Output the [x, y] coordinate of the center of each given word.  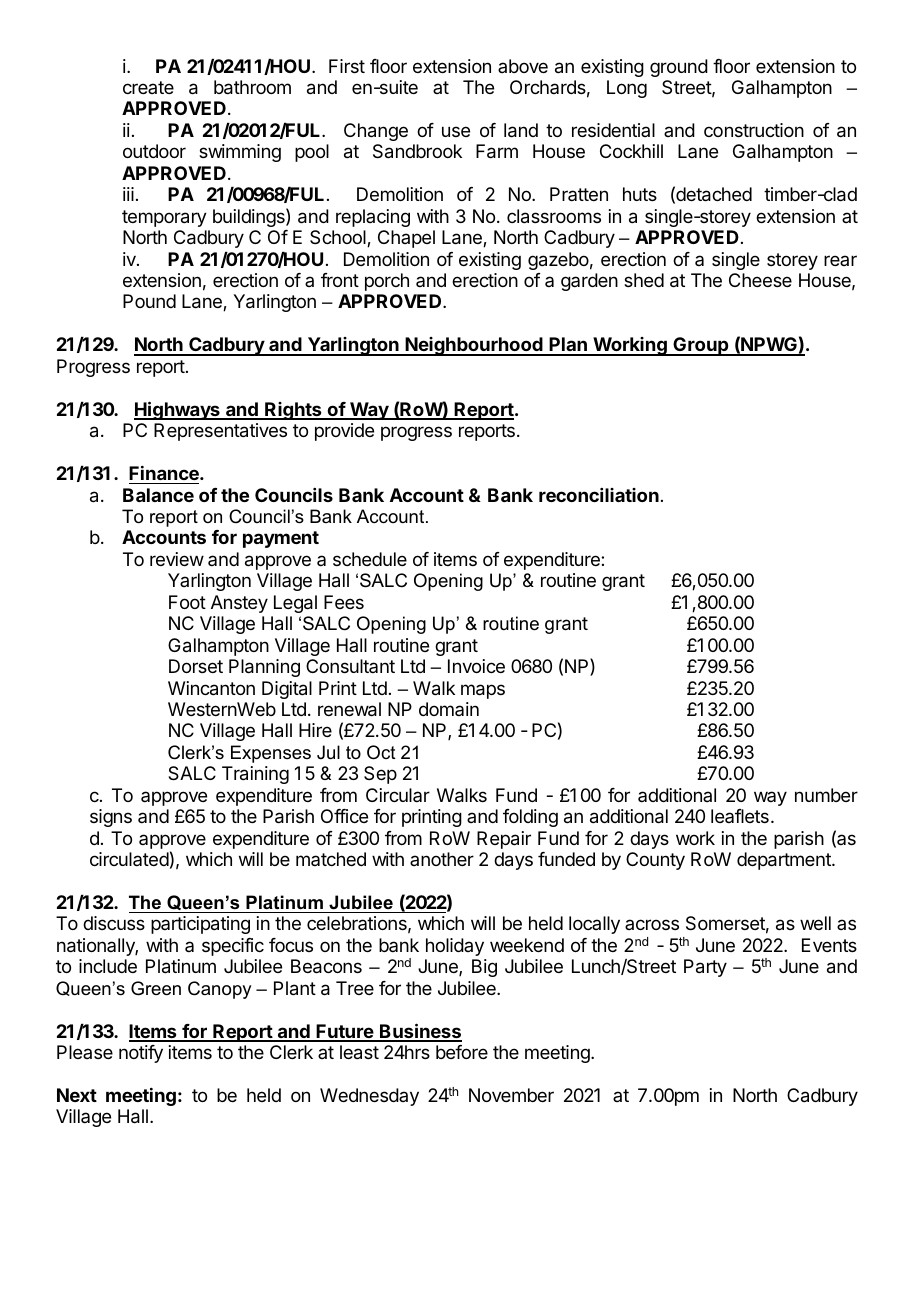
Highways [178, 410]
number [826, 795]
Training [255, 775]
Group [701, 346]
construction [754, 130]
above [523, 66]
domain [449, 709]
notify [141, 1054]
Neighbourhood [474, 346]
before [462, 1052]
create [148, 87]
